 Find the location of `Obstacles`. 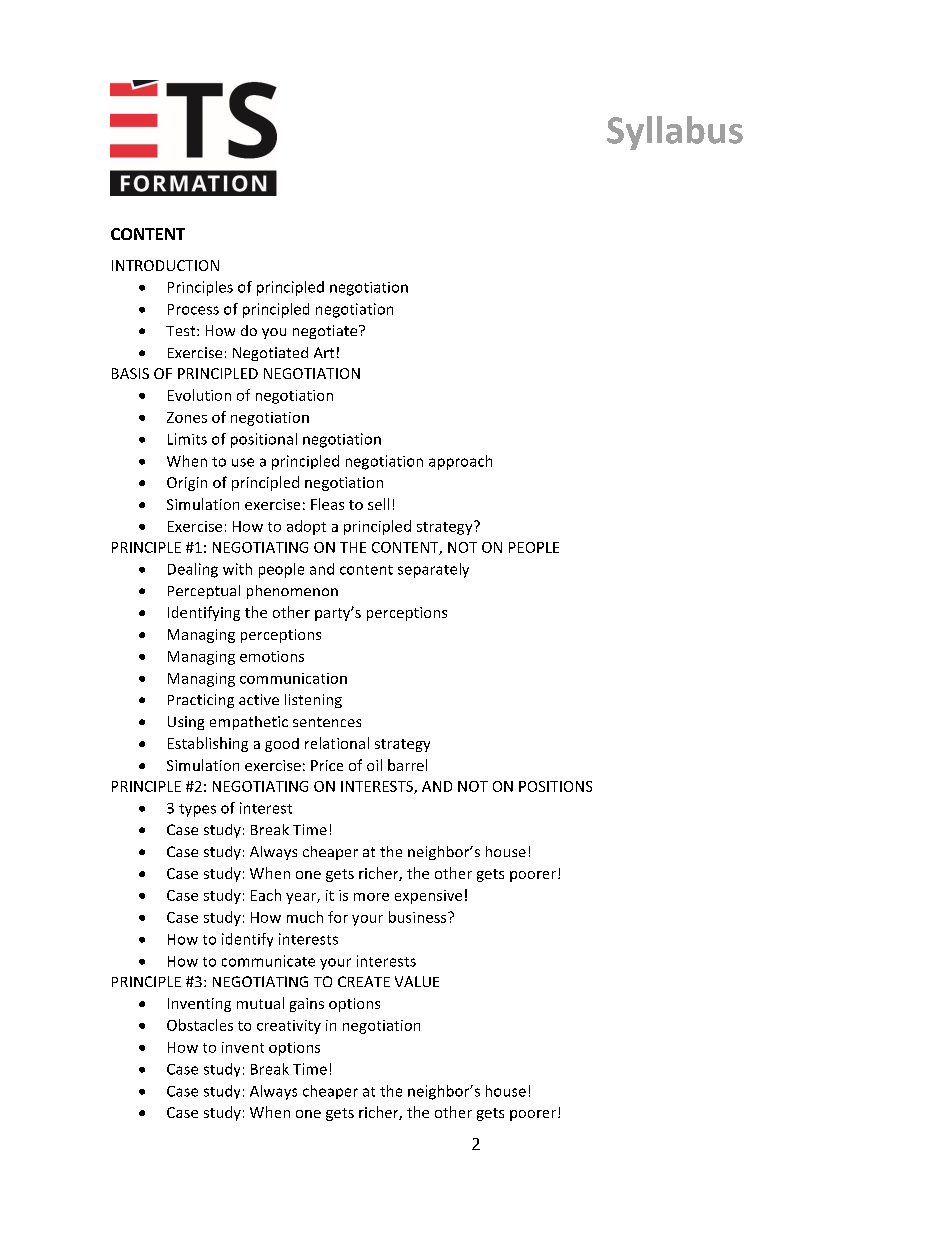

Obstacles is located at coordinates (200, 1025).
